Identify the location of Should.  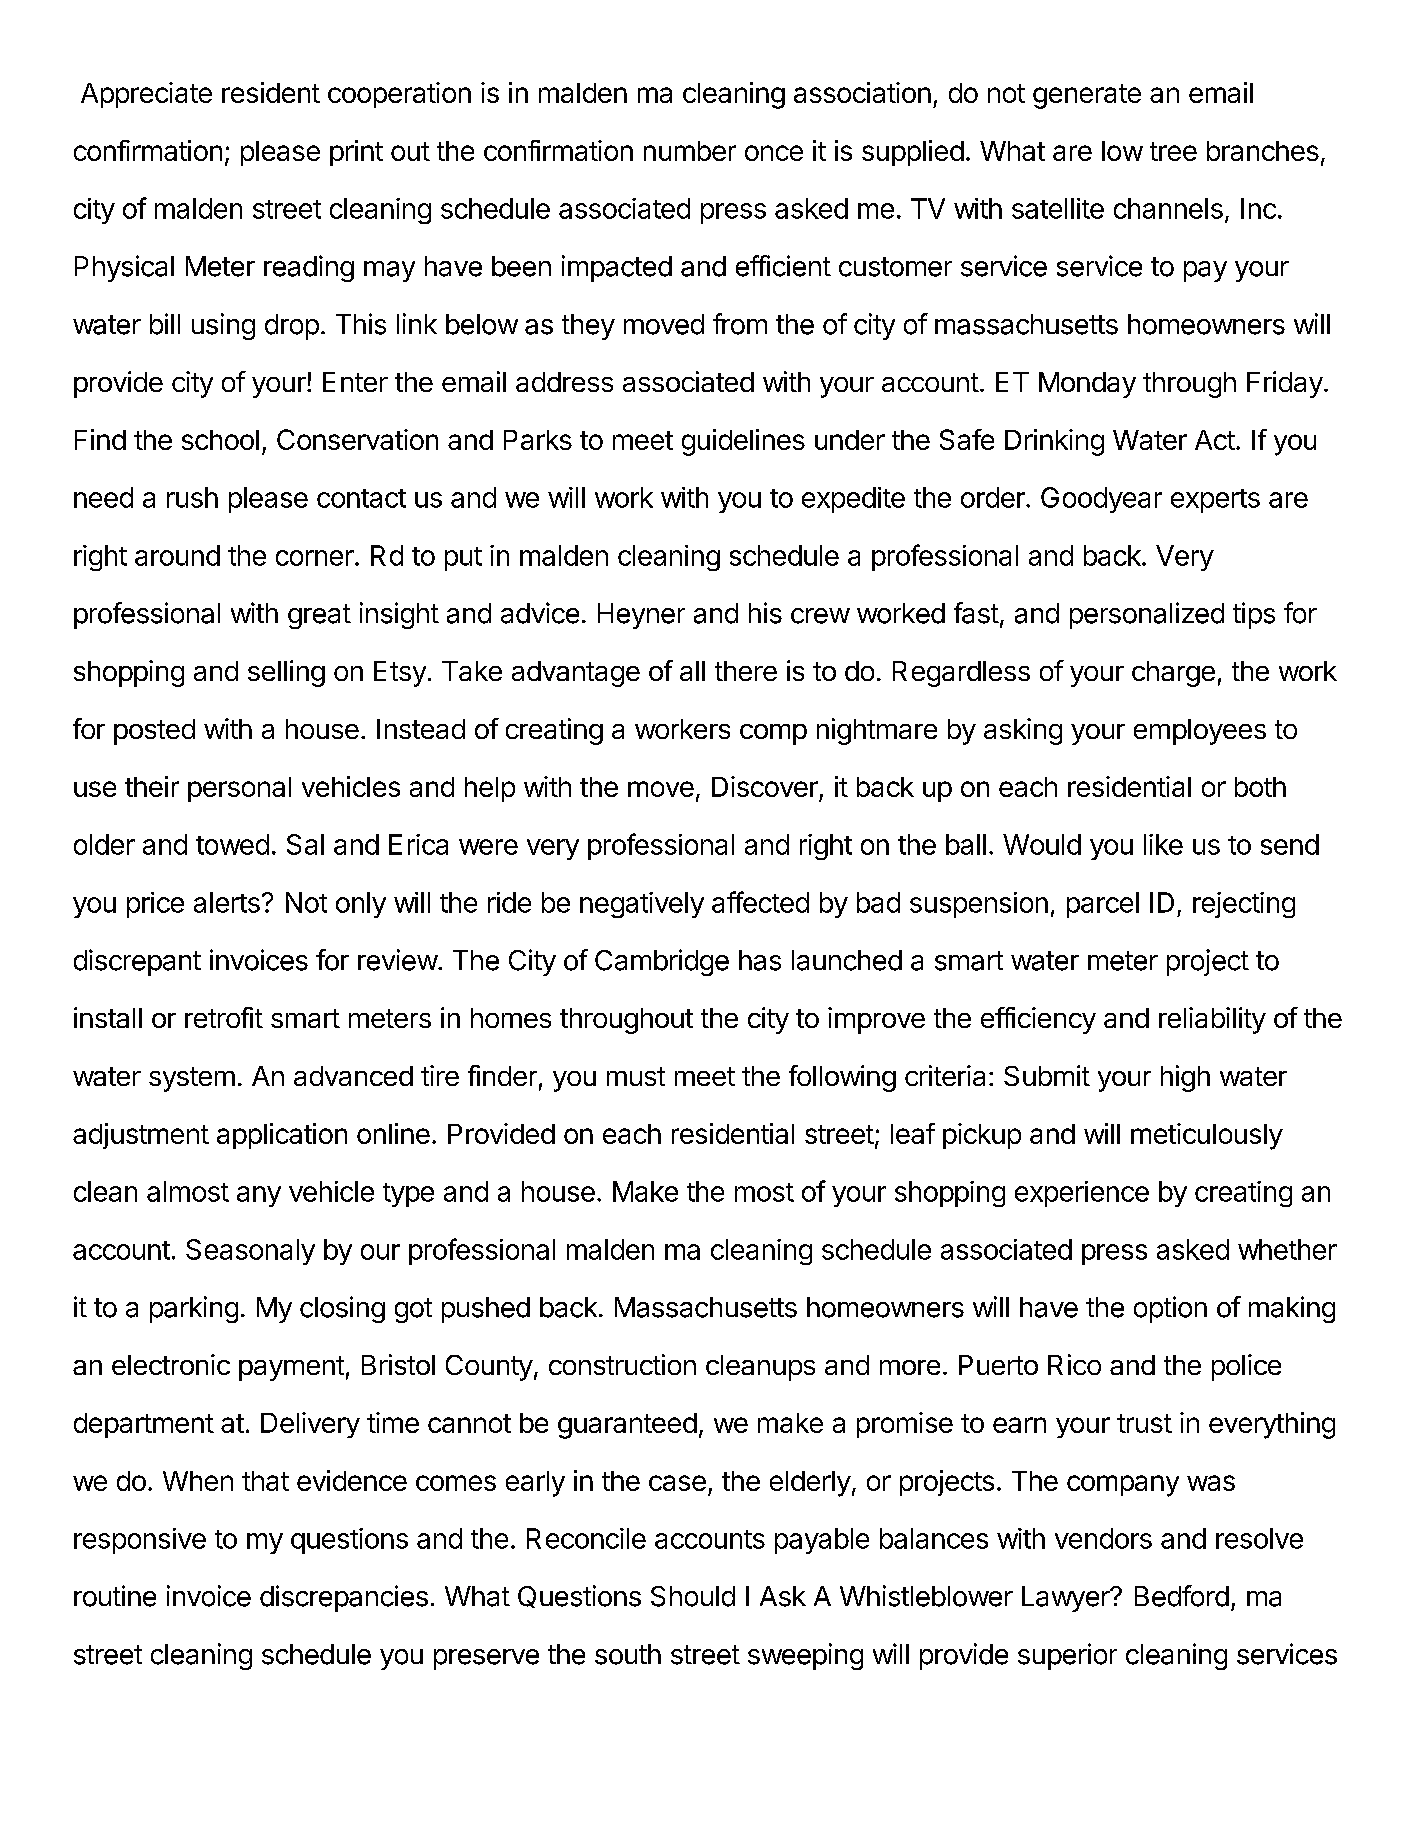
(693, 1596).
